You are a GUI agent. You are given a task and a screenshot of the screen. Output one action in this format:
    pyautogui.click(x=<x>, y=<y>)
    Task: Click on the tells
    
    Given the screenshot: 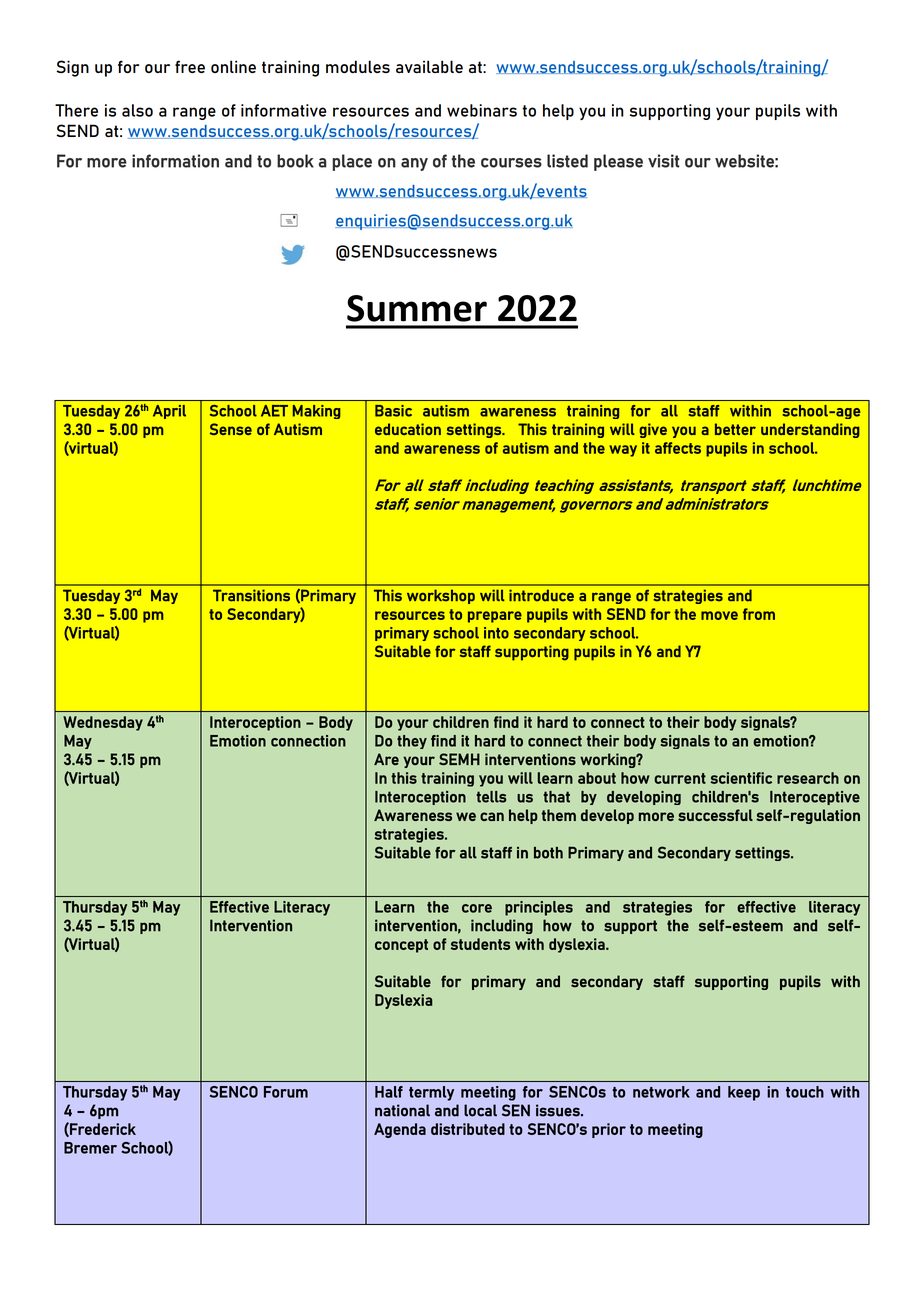 What is the action you would take?
    pyautogui.click(x=491, y=797)
